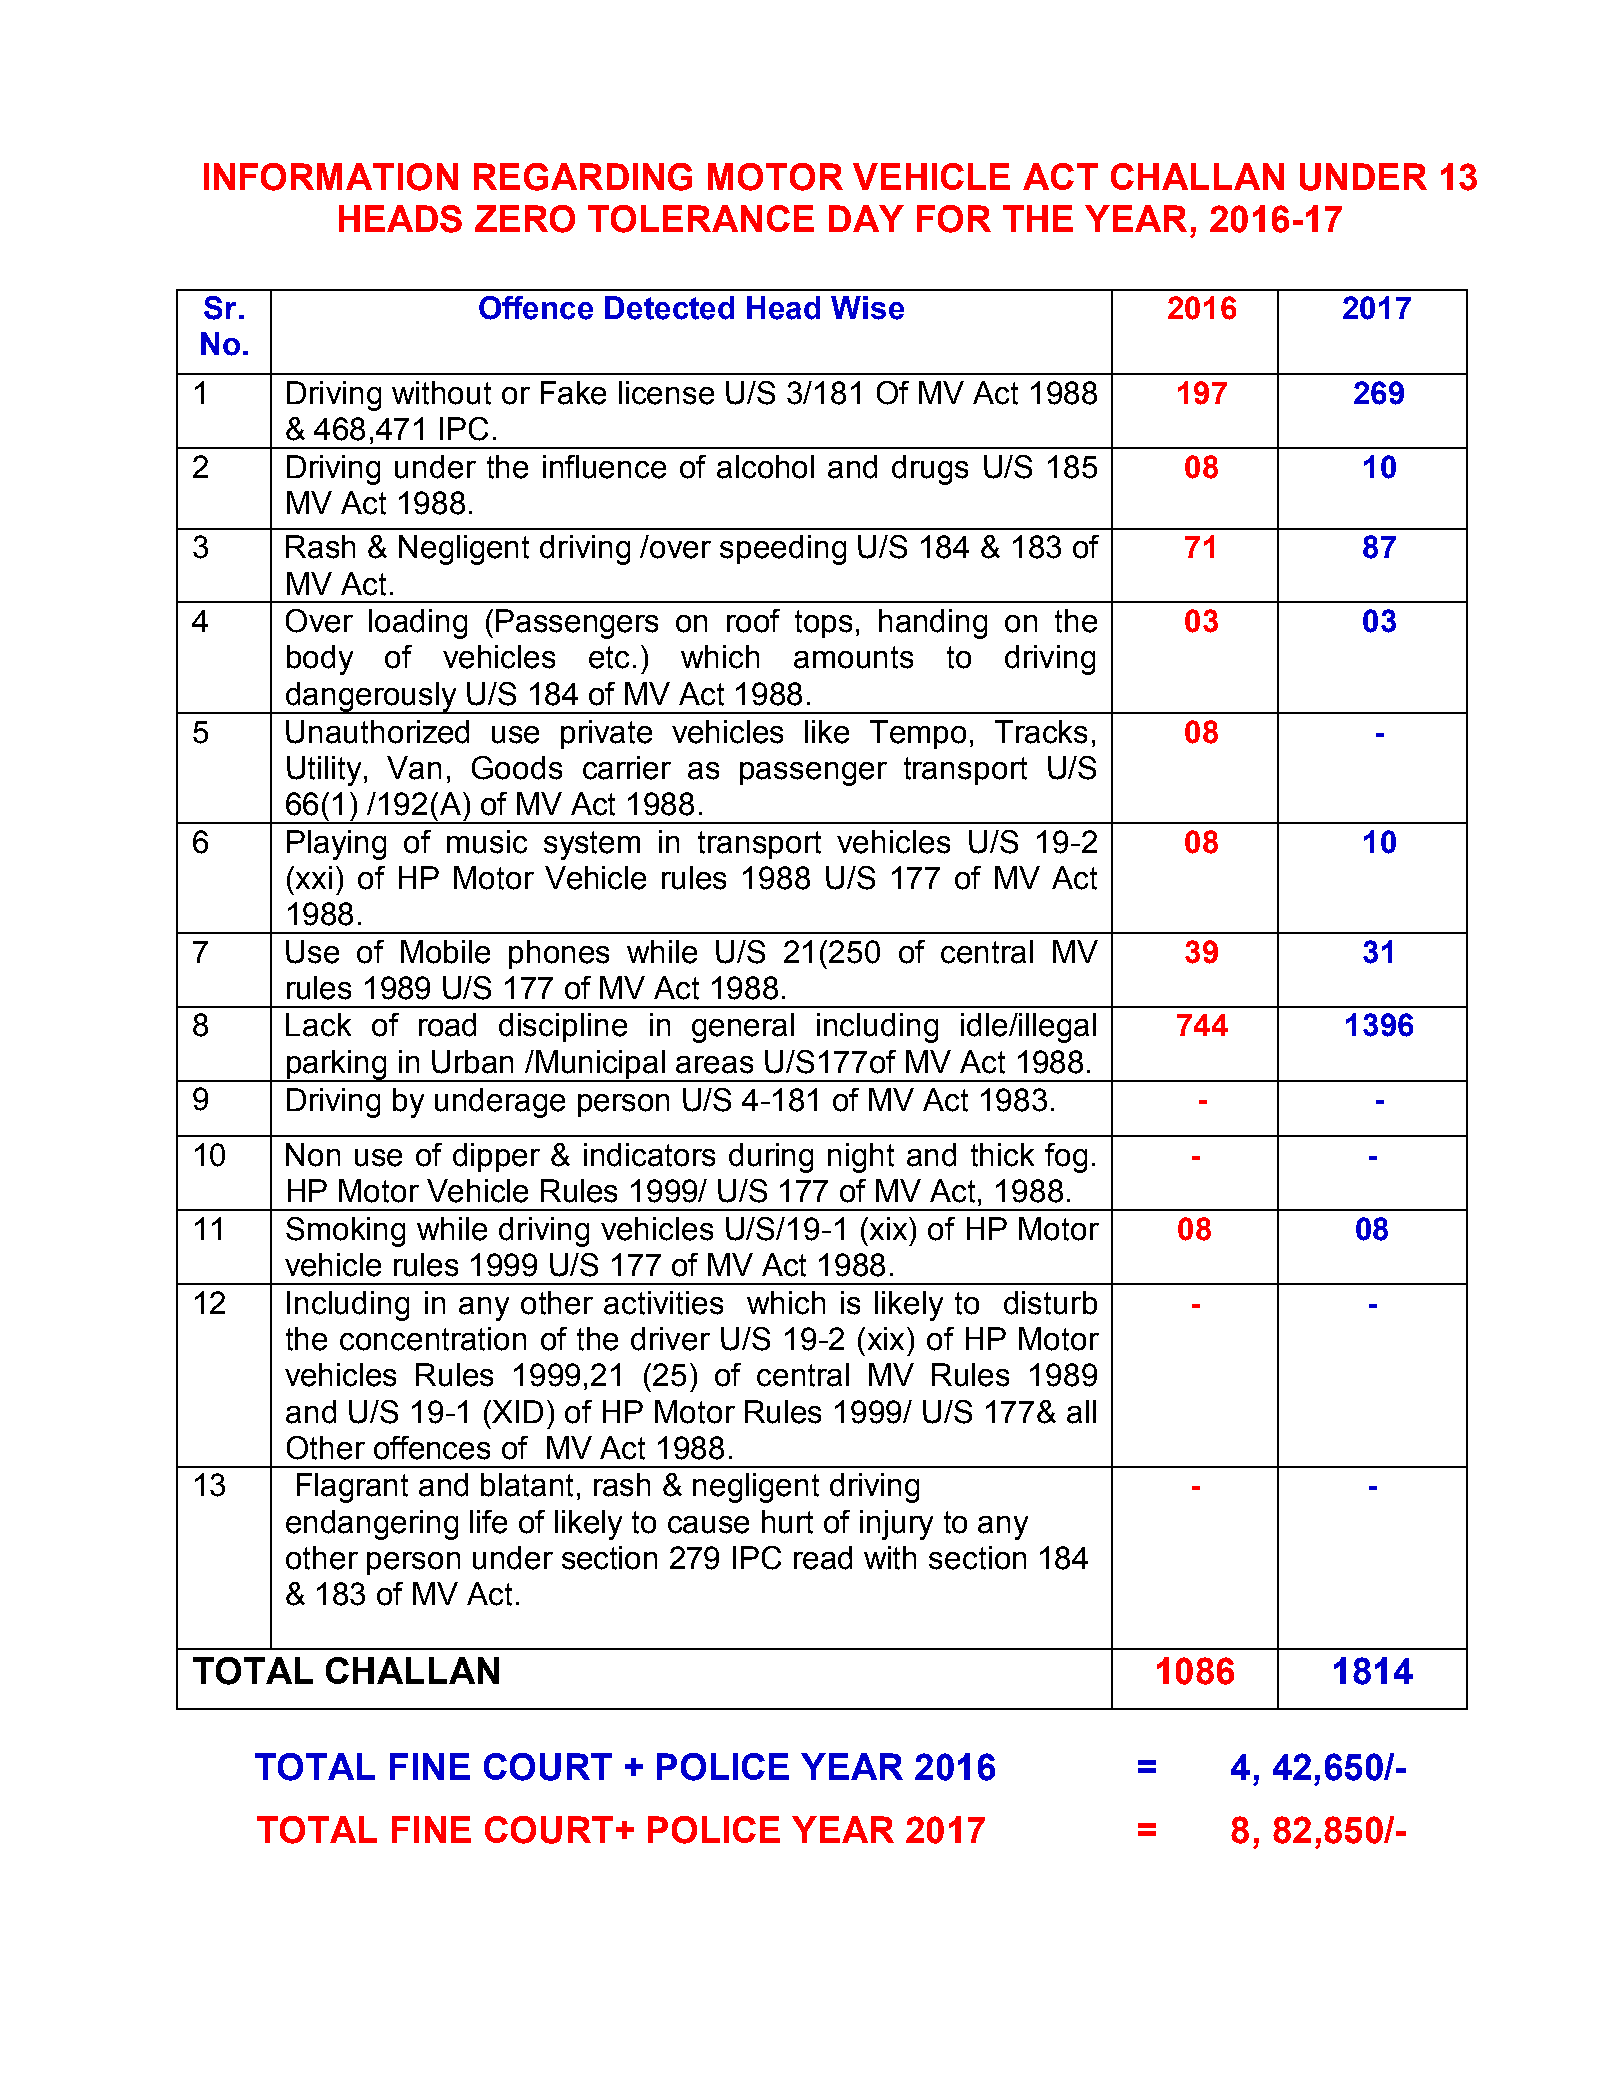 This screenshot has width=1609, height=2082. What do you see at coordinates (933, 624) in the screenshot?
I see `handing` at bounding box center [933, 624].
